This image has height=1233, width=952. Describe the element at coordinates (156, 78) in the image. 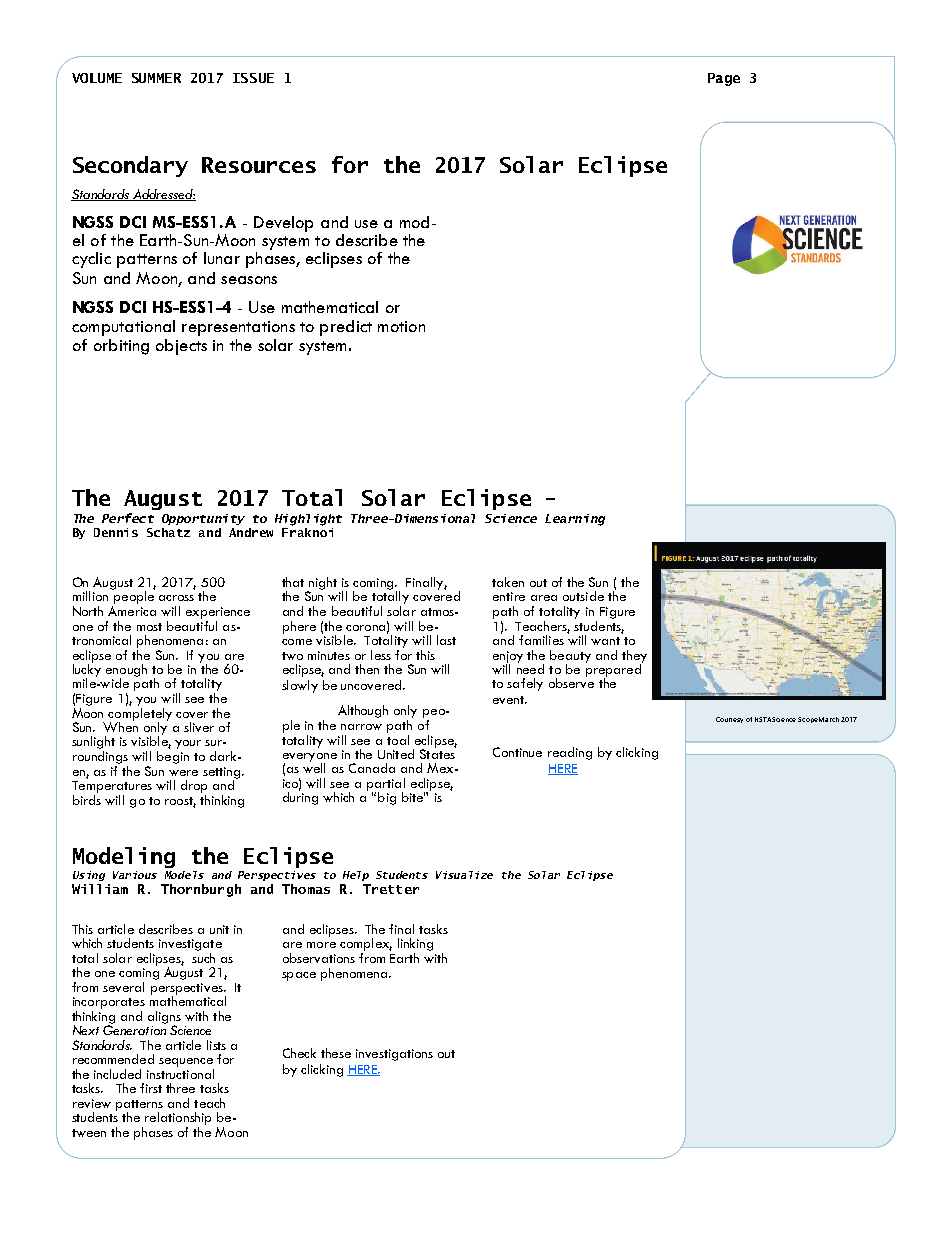

I see `SUMMER` at that location.
